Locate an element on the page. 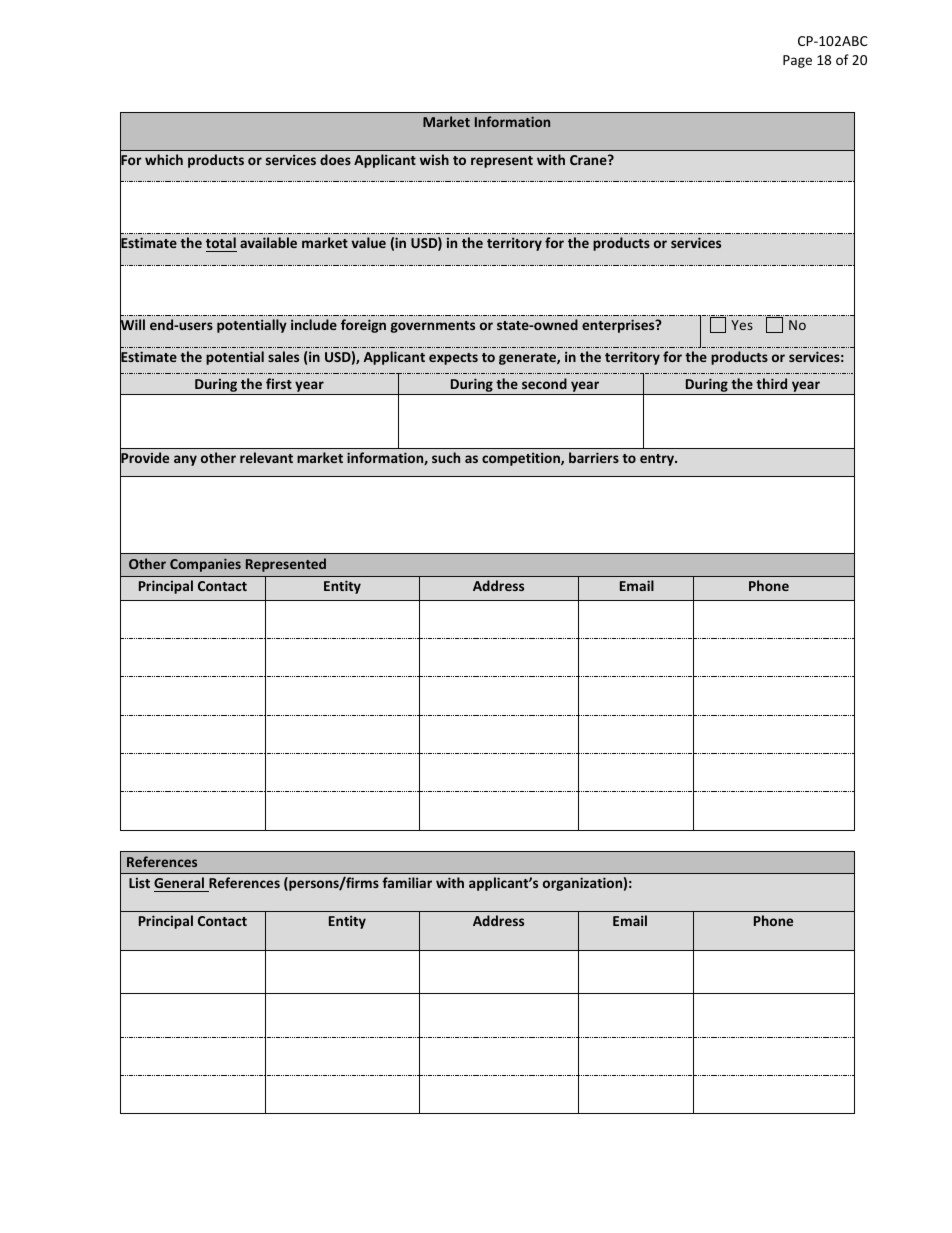 This page has width=952, height=1233. Page is located at coordinates (797, 61).
